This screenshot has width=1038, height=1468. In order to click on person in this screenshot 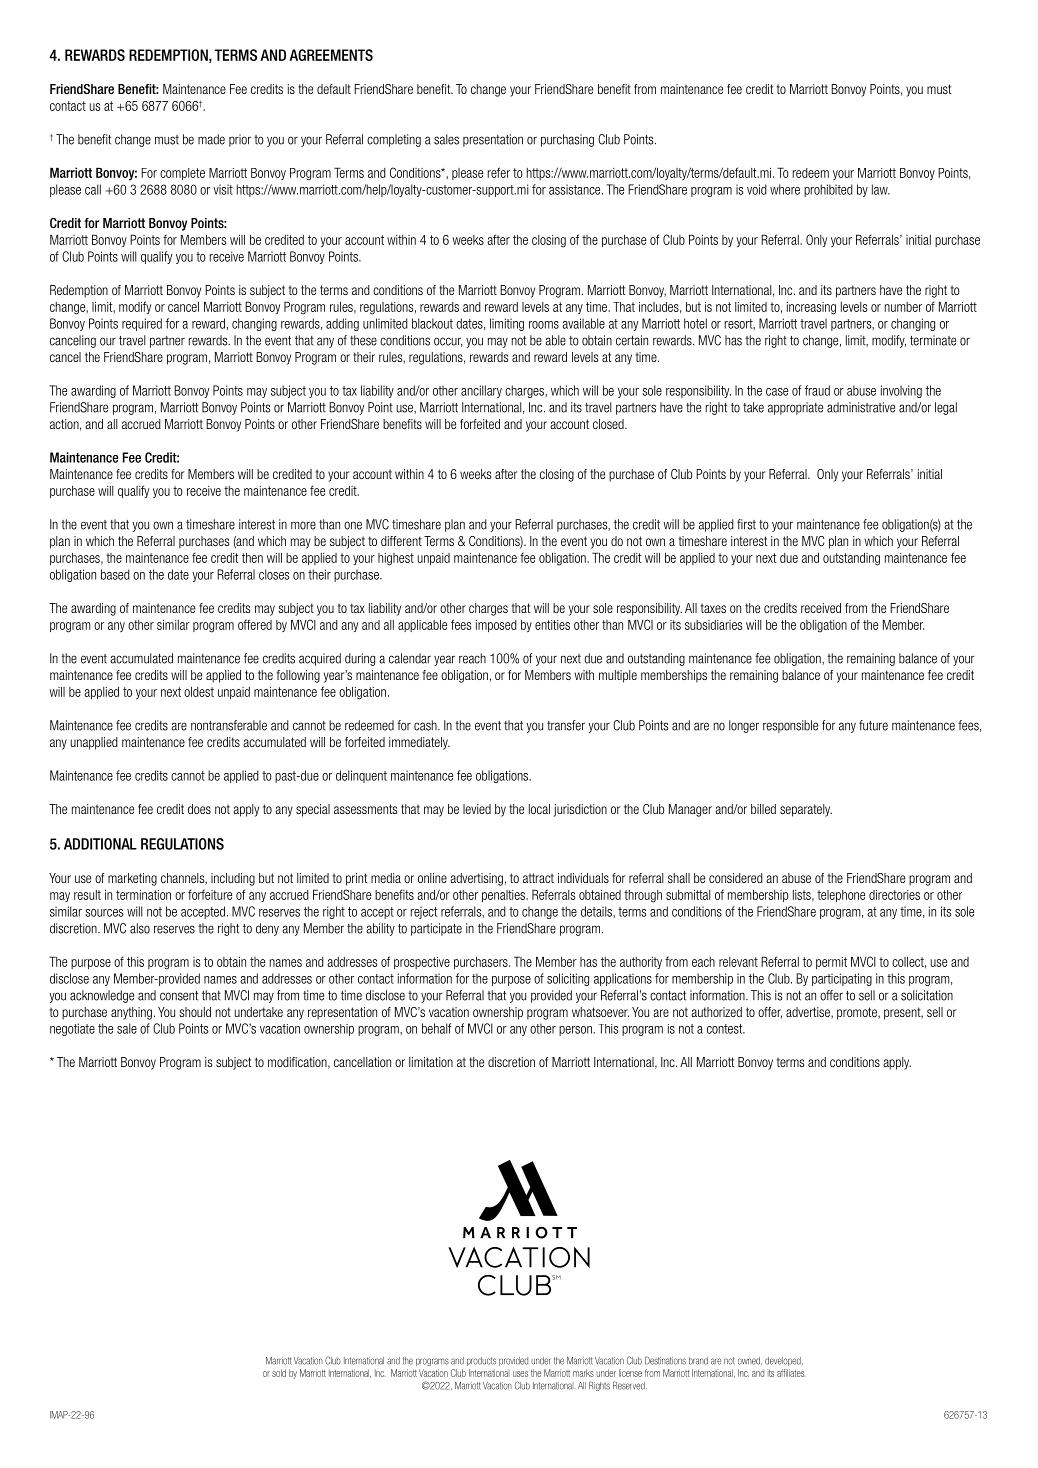, I will do `click(576, 1031)`.
